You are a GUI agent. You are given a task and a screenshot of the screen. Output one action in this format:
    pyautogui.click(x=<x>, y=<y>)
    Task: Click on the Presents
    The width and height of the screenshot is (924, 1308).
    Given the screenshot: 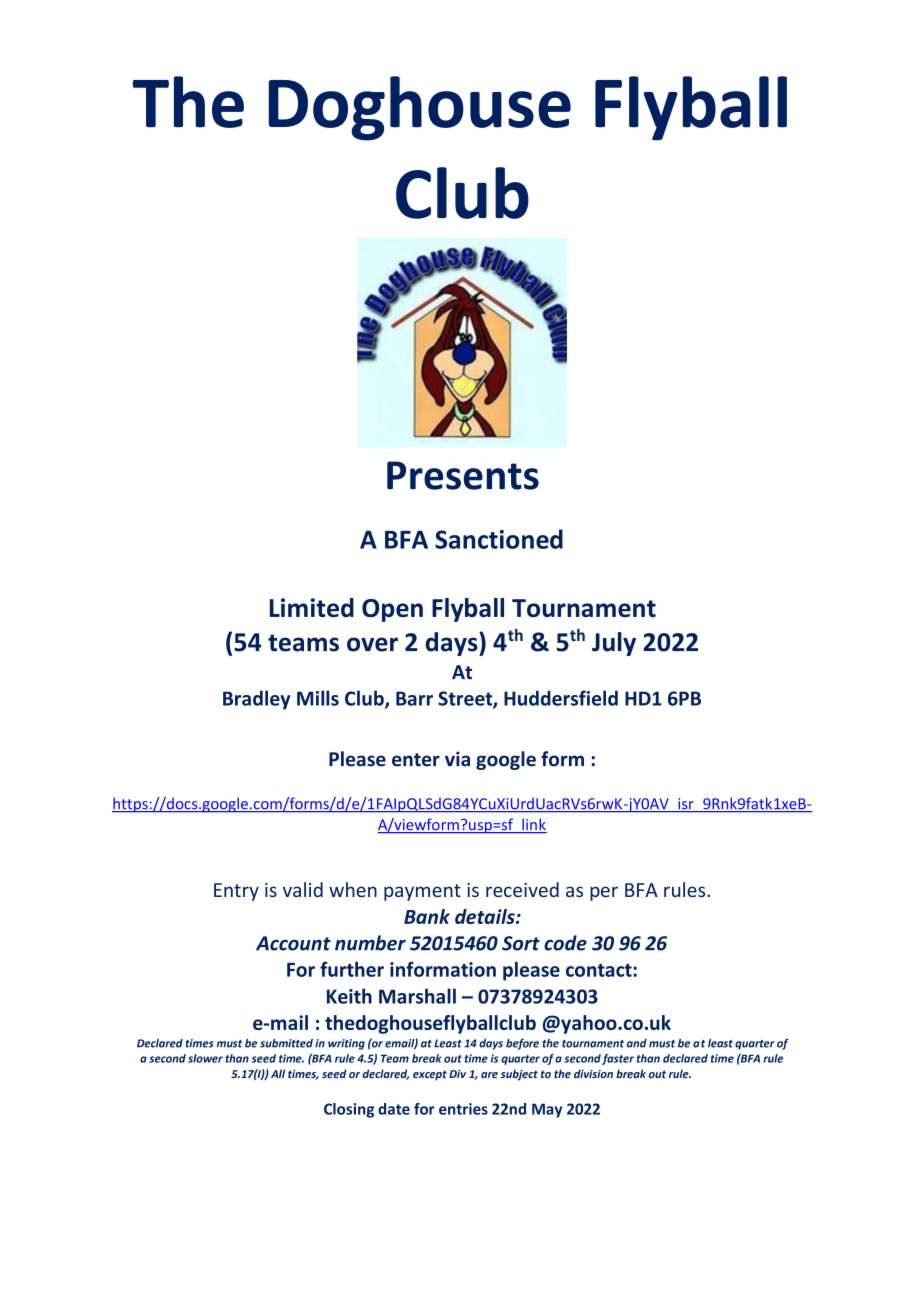 What is the action you would take?
    pyautogui.click(x=463, y=475)
